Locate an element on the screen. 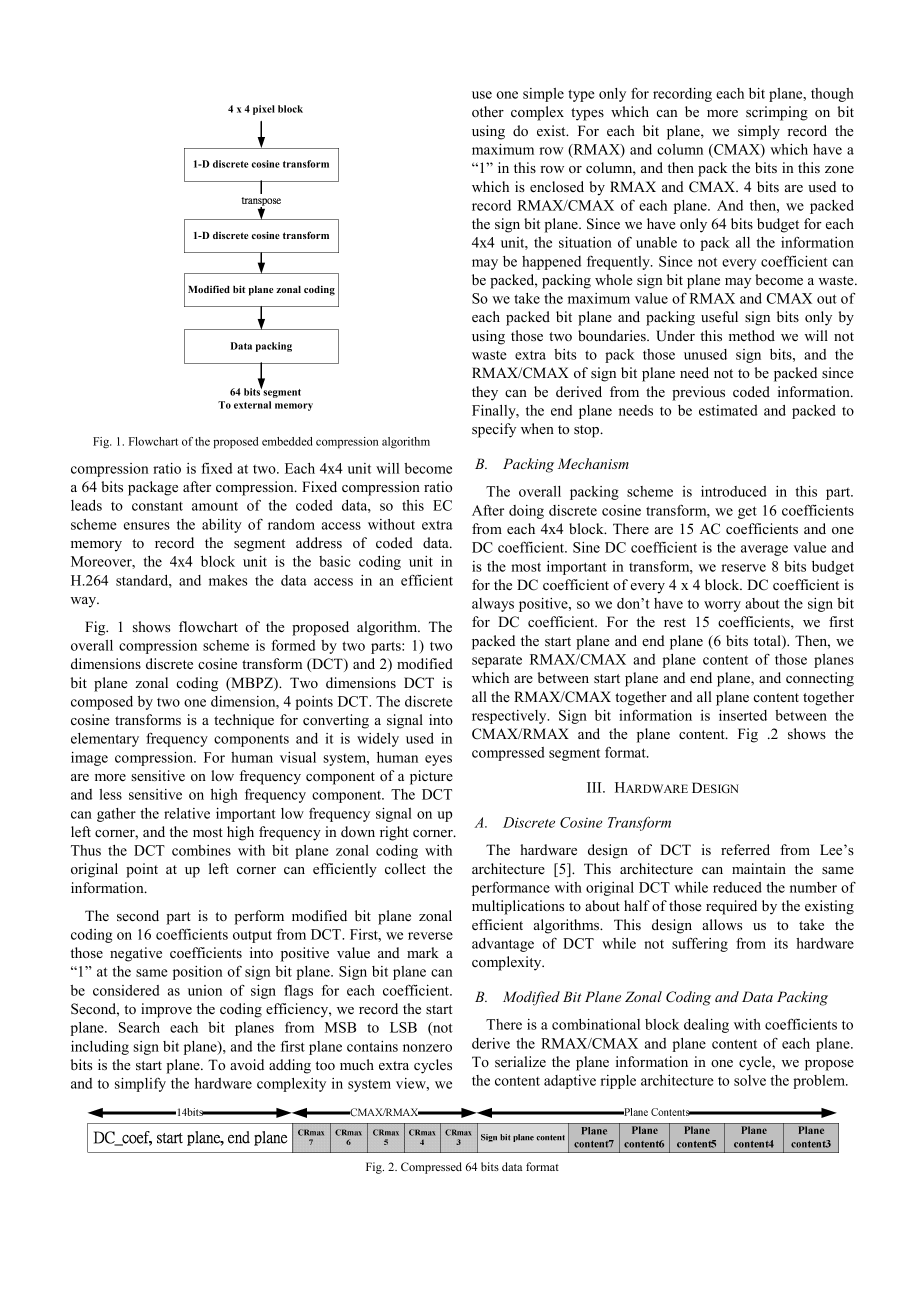 This screenshot has height=1308, width=924. specify is located at coordinates (494, 430).
